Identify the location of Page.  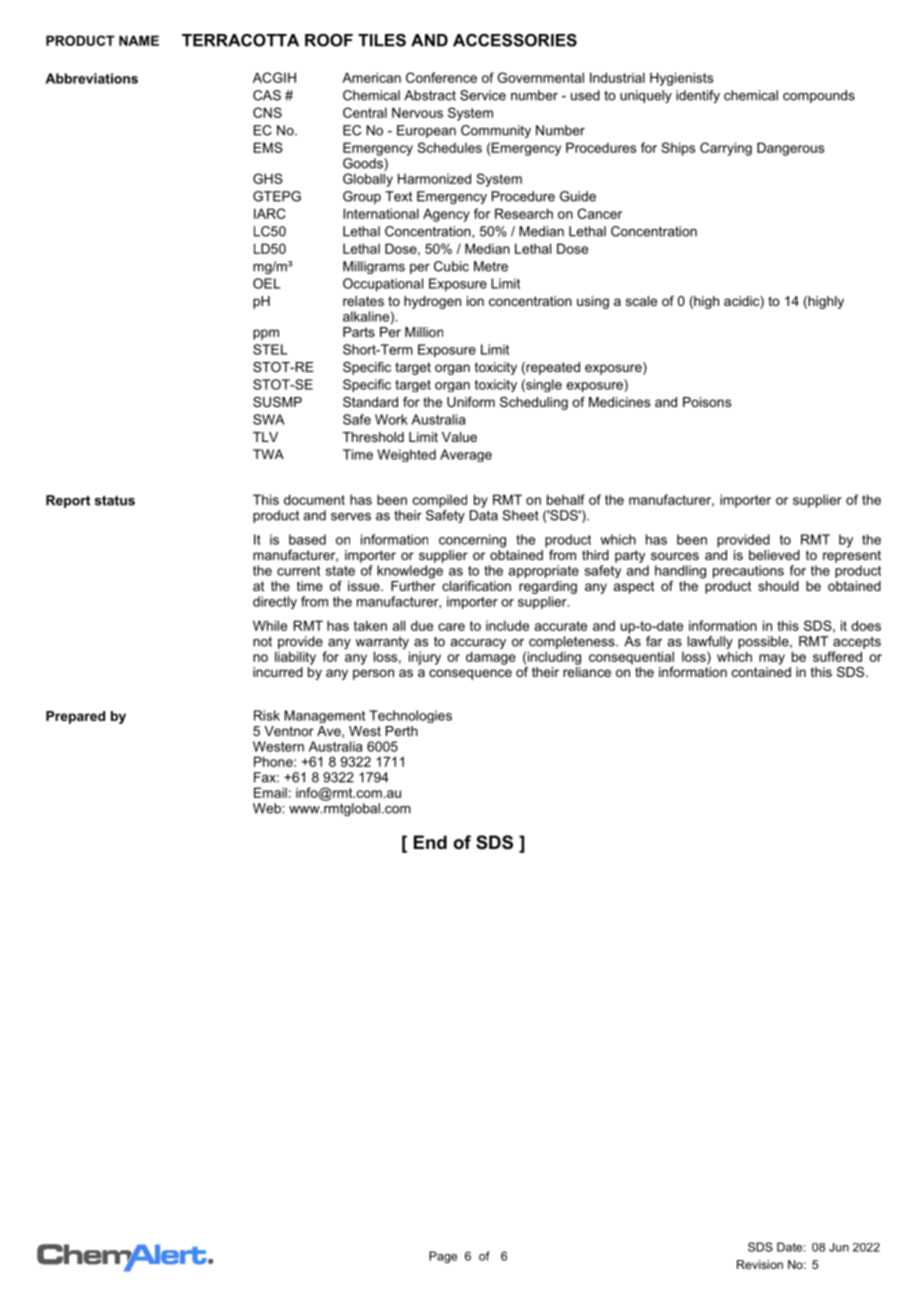
(443, 1257).
